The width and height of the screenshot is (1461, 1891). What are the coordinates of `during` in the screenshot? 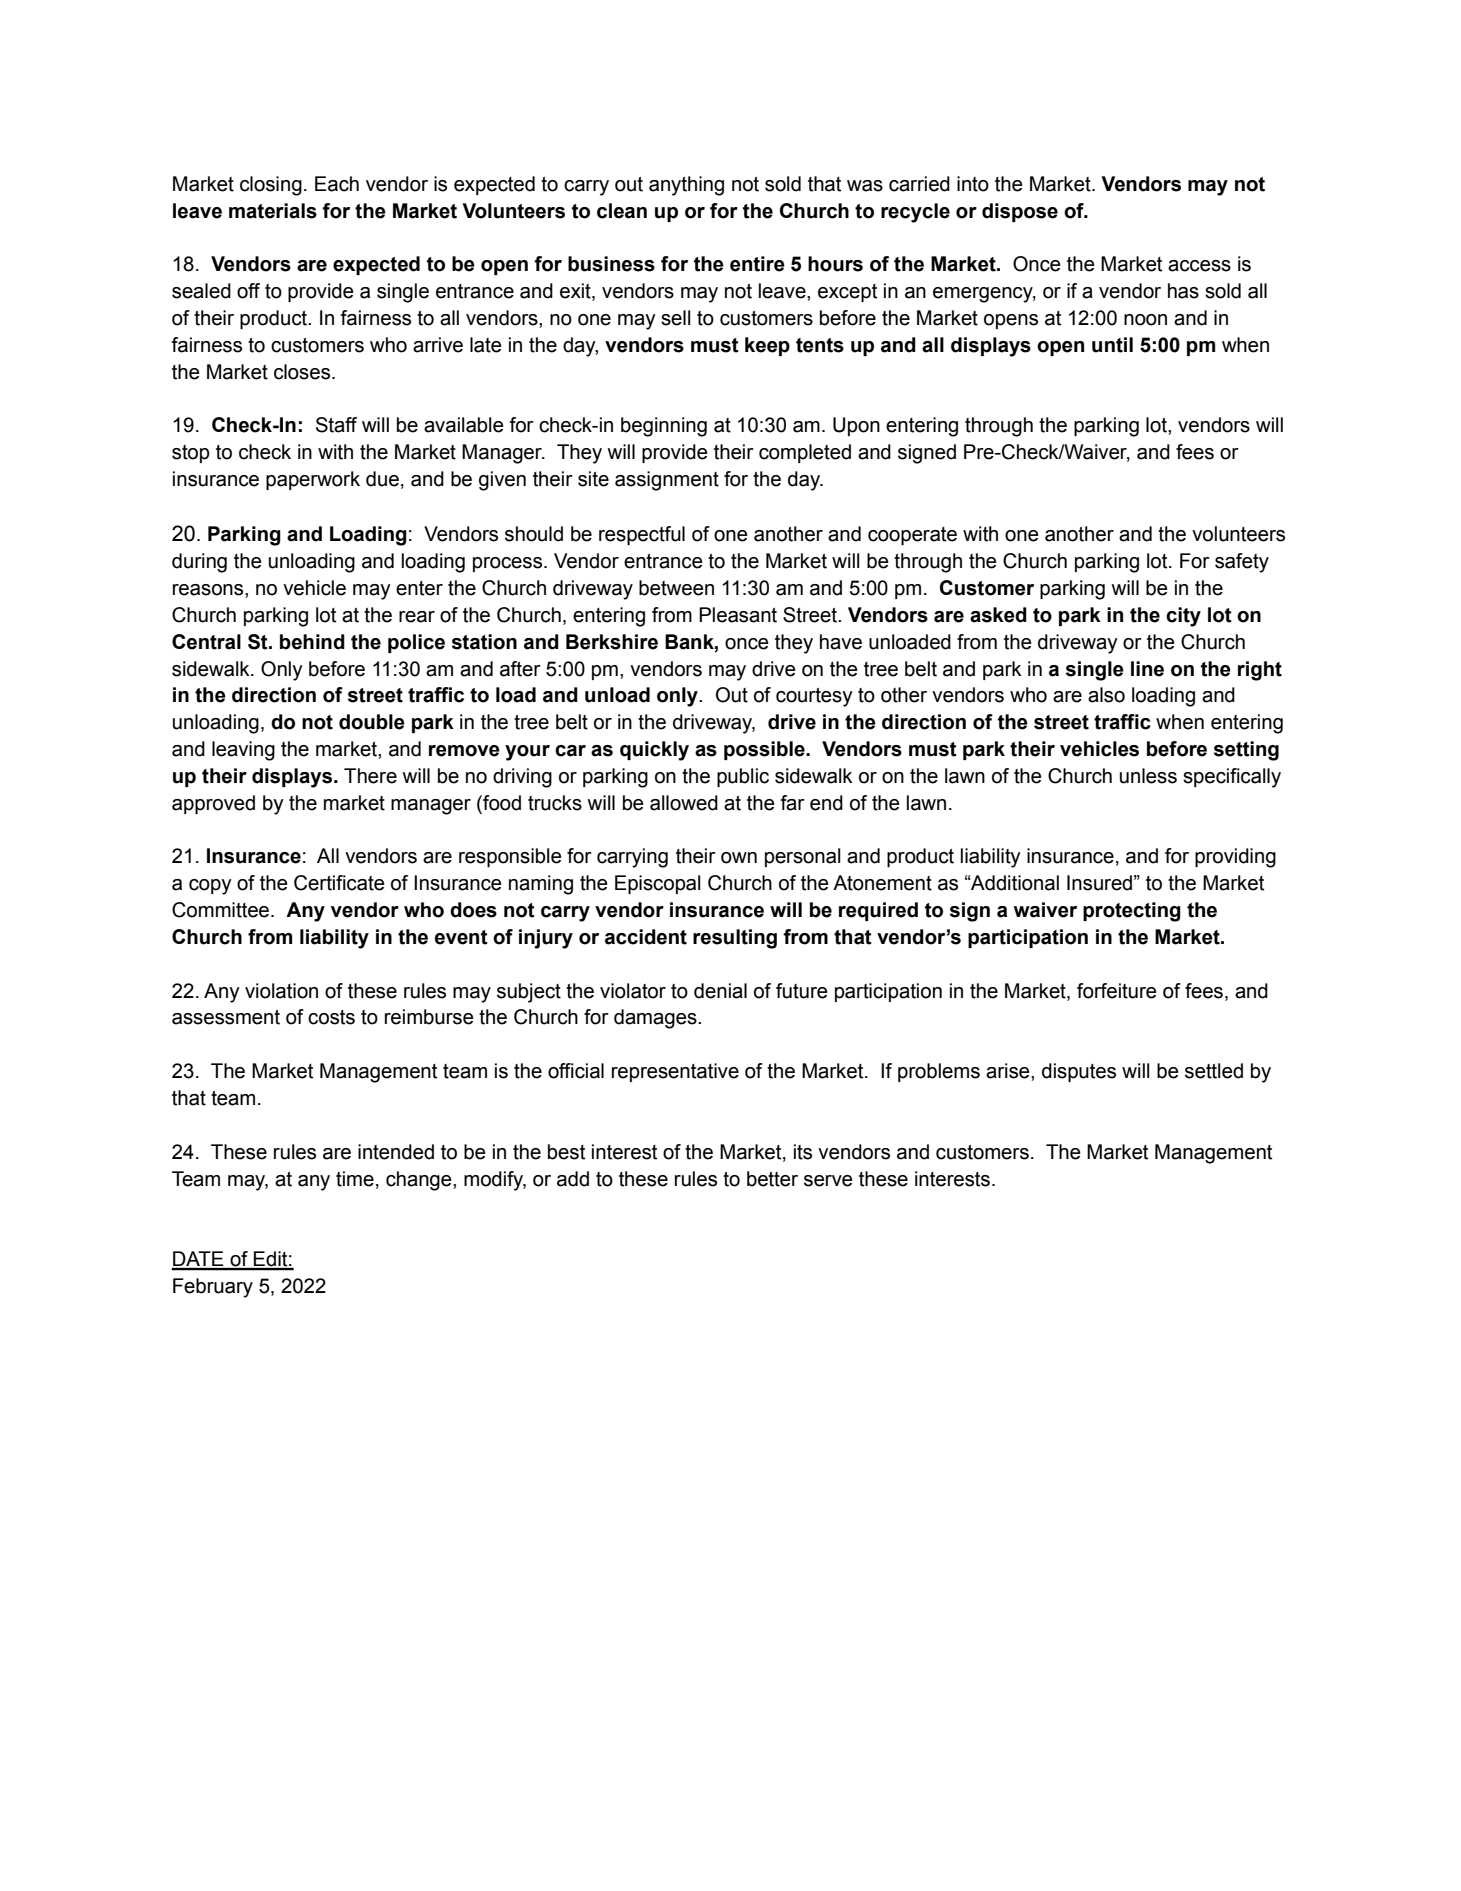 It's located at (199, 563).
